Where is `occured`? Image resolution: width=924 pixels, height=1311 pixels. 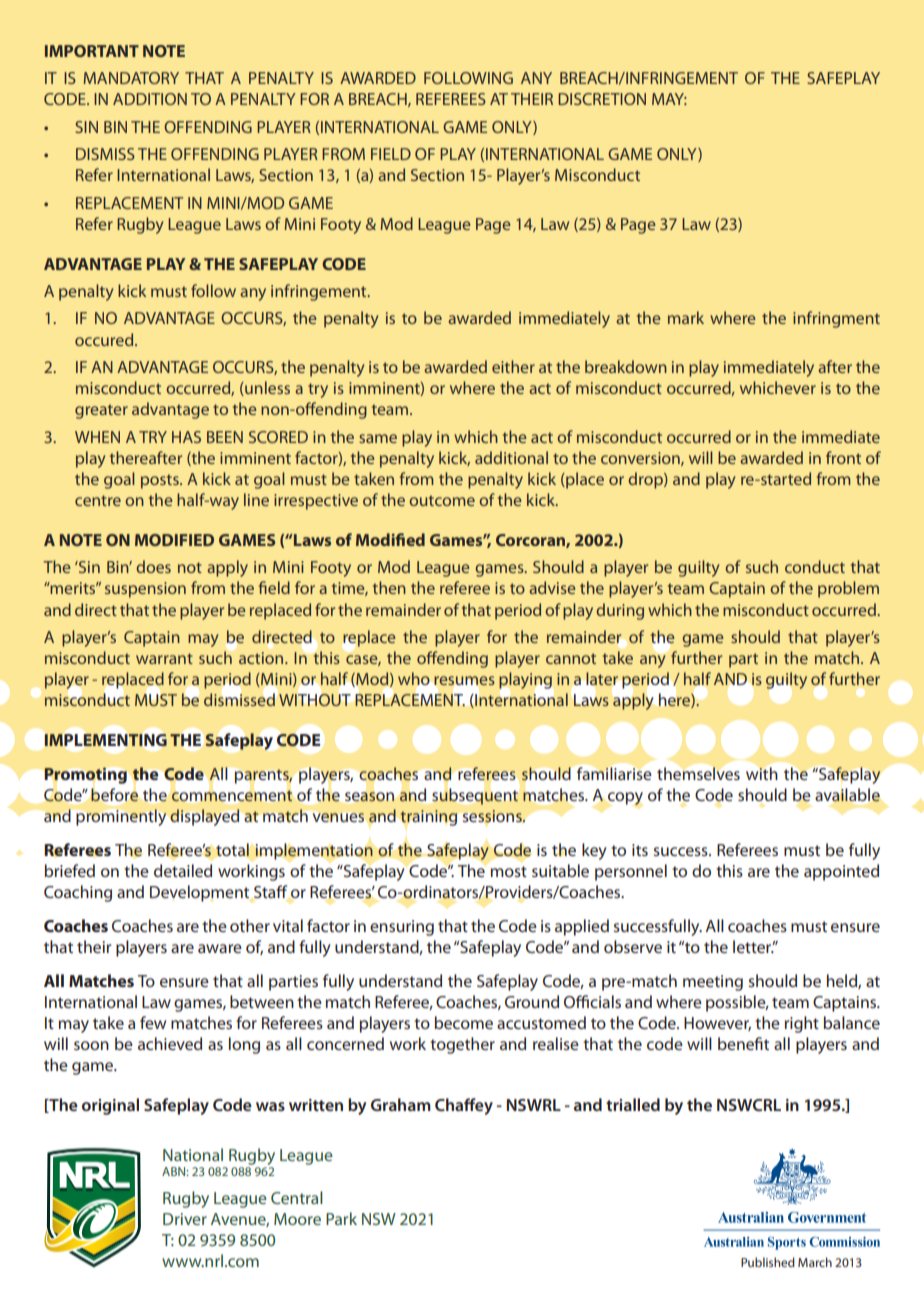
occured is located at coordinates (105, 339).
